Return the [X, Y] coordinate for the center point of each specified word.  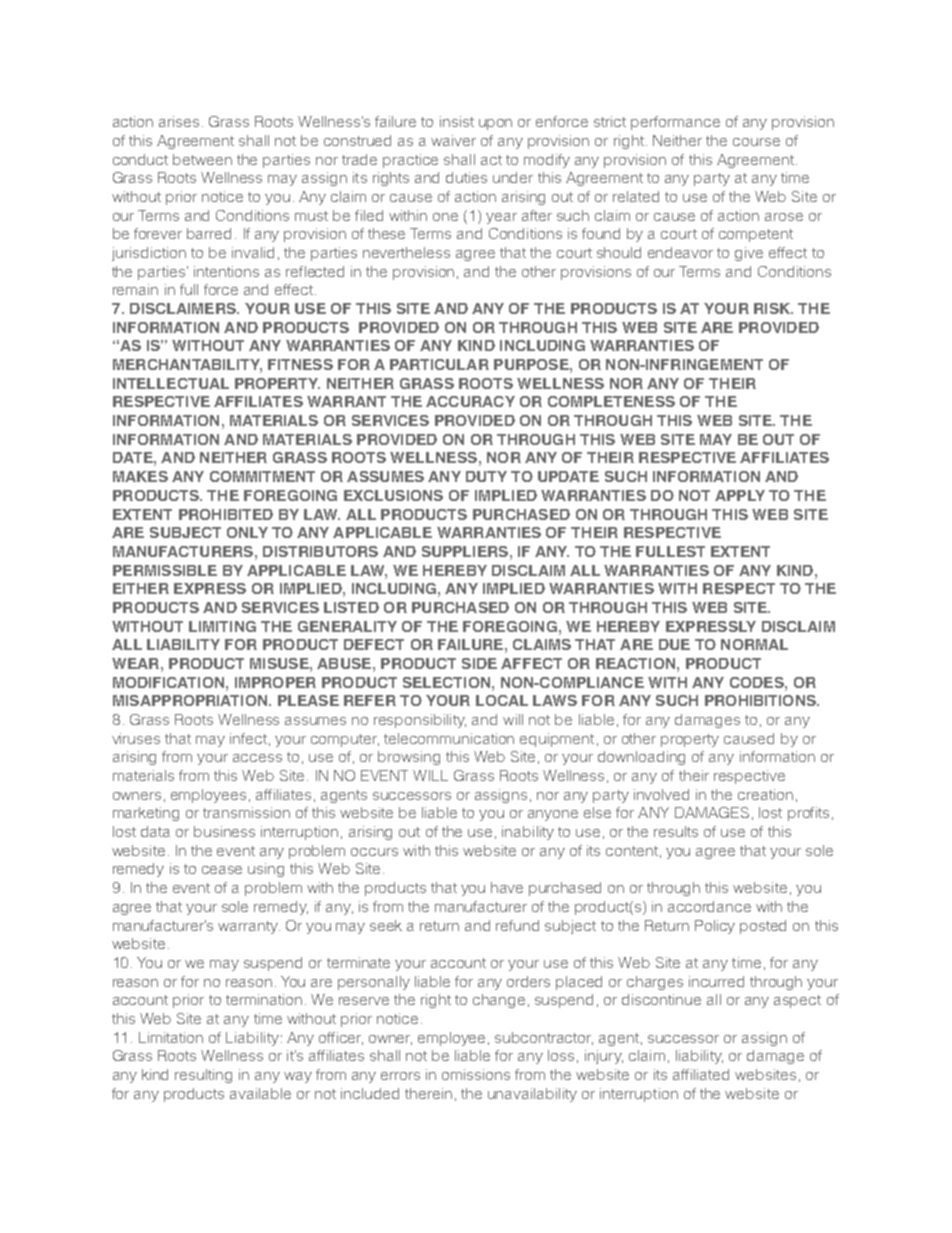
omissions [476, 1074]
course [756, 142]
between [202, 159]
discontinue [661, 999]
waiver [453, 140]
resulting [203, 1076]
